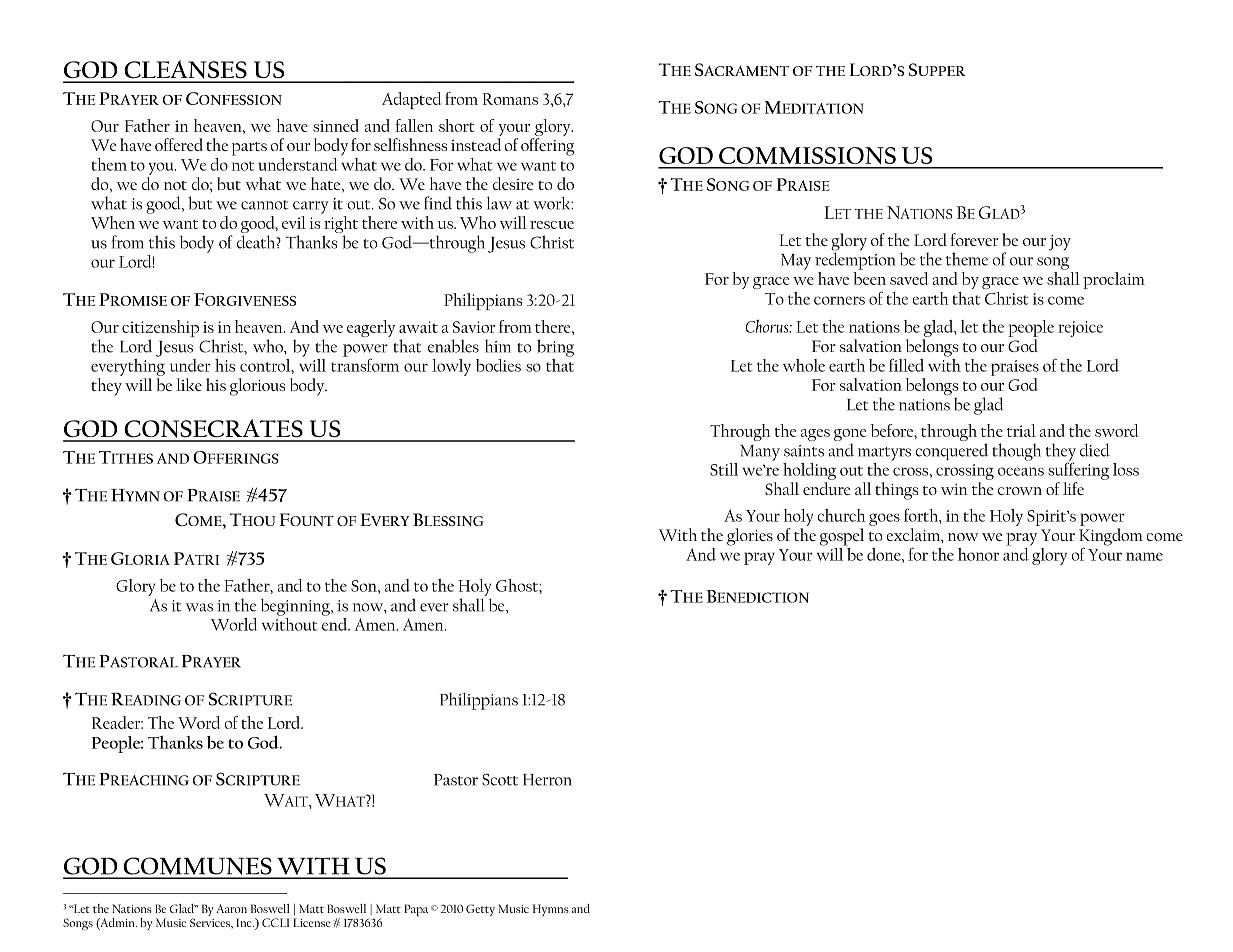  I want to click on Aaron, so click(231, 908).
